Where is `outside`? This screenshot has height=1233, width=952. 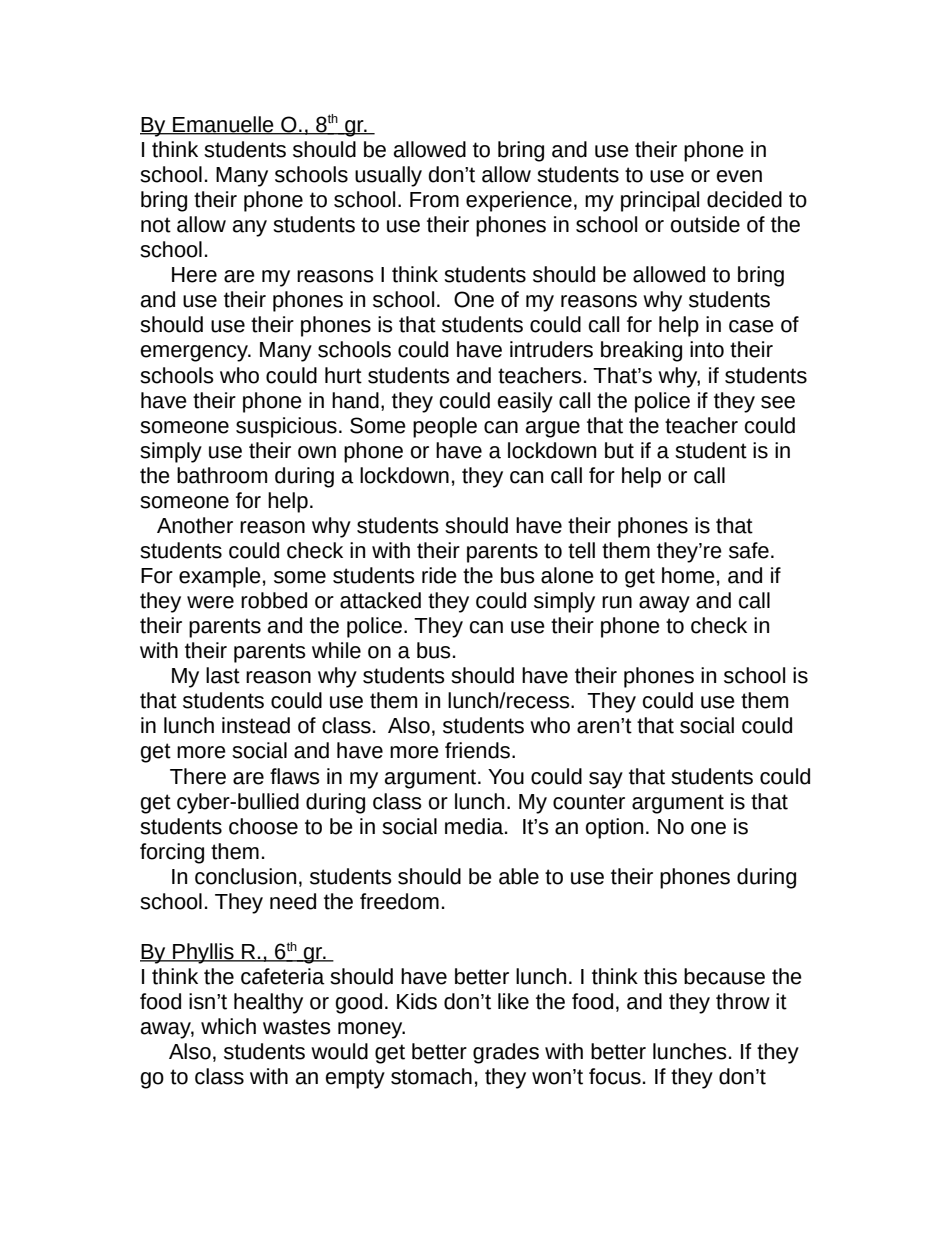
outside is located at coordinates (705, 224).
